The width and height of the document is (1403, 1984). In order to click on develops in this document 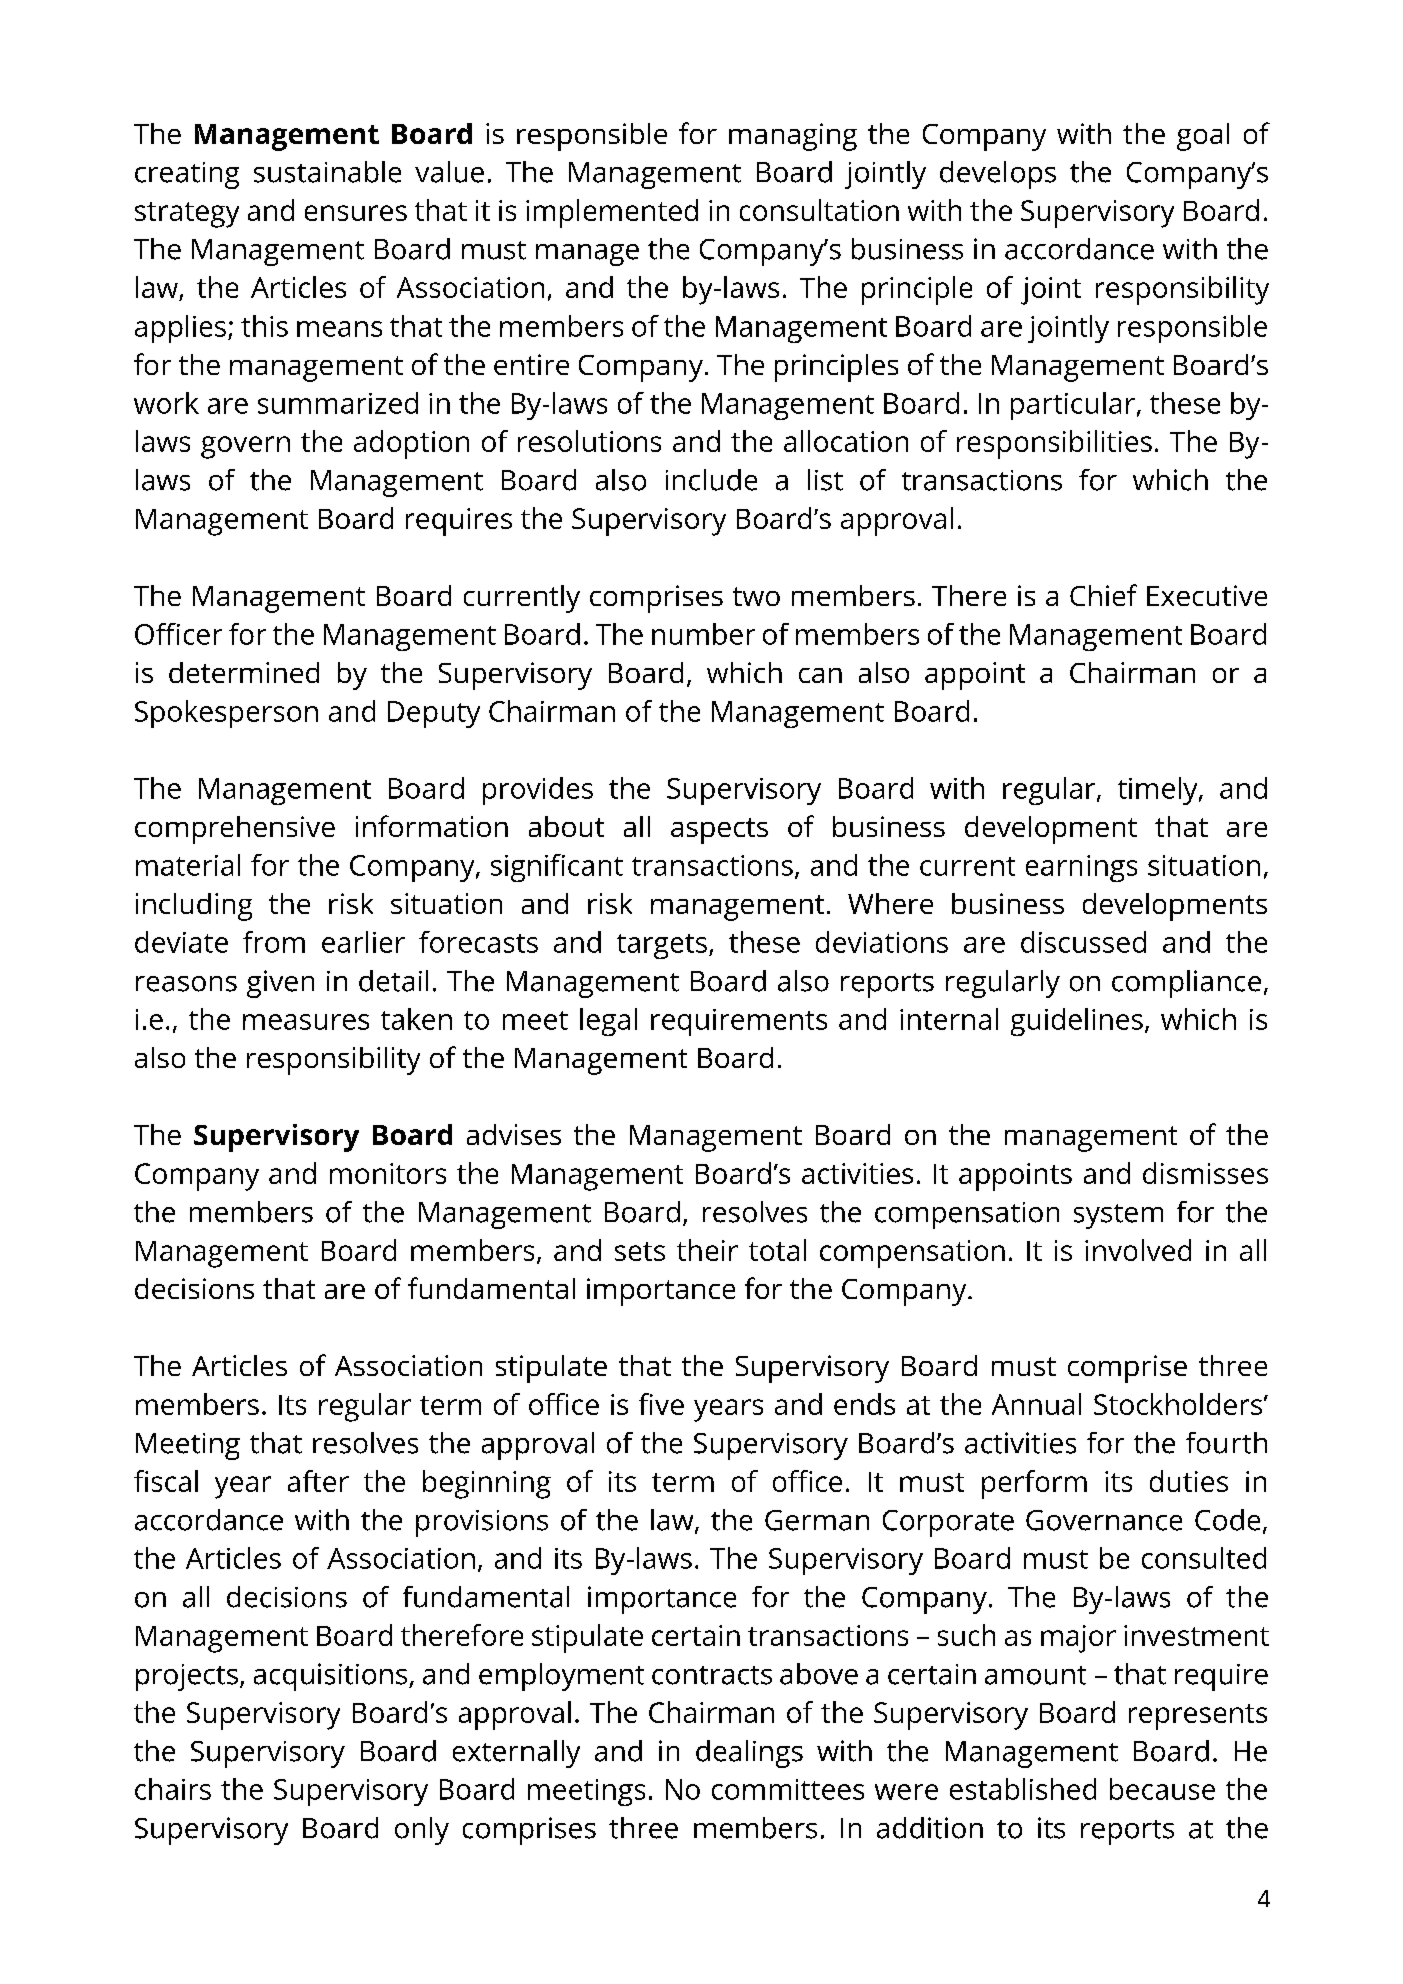, I will do `click(998, 175)`.
